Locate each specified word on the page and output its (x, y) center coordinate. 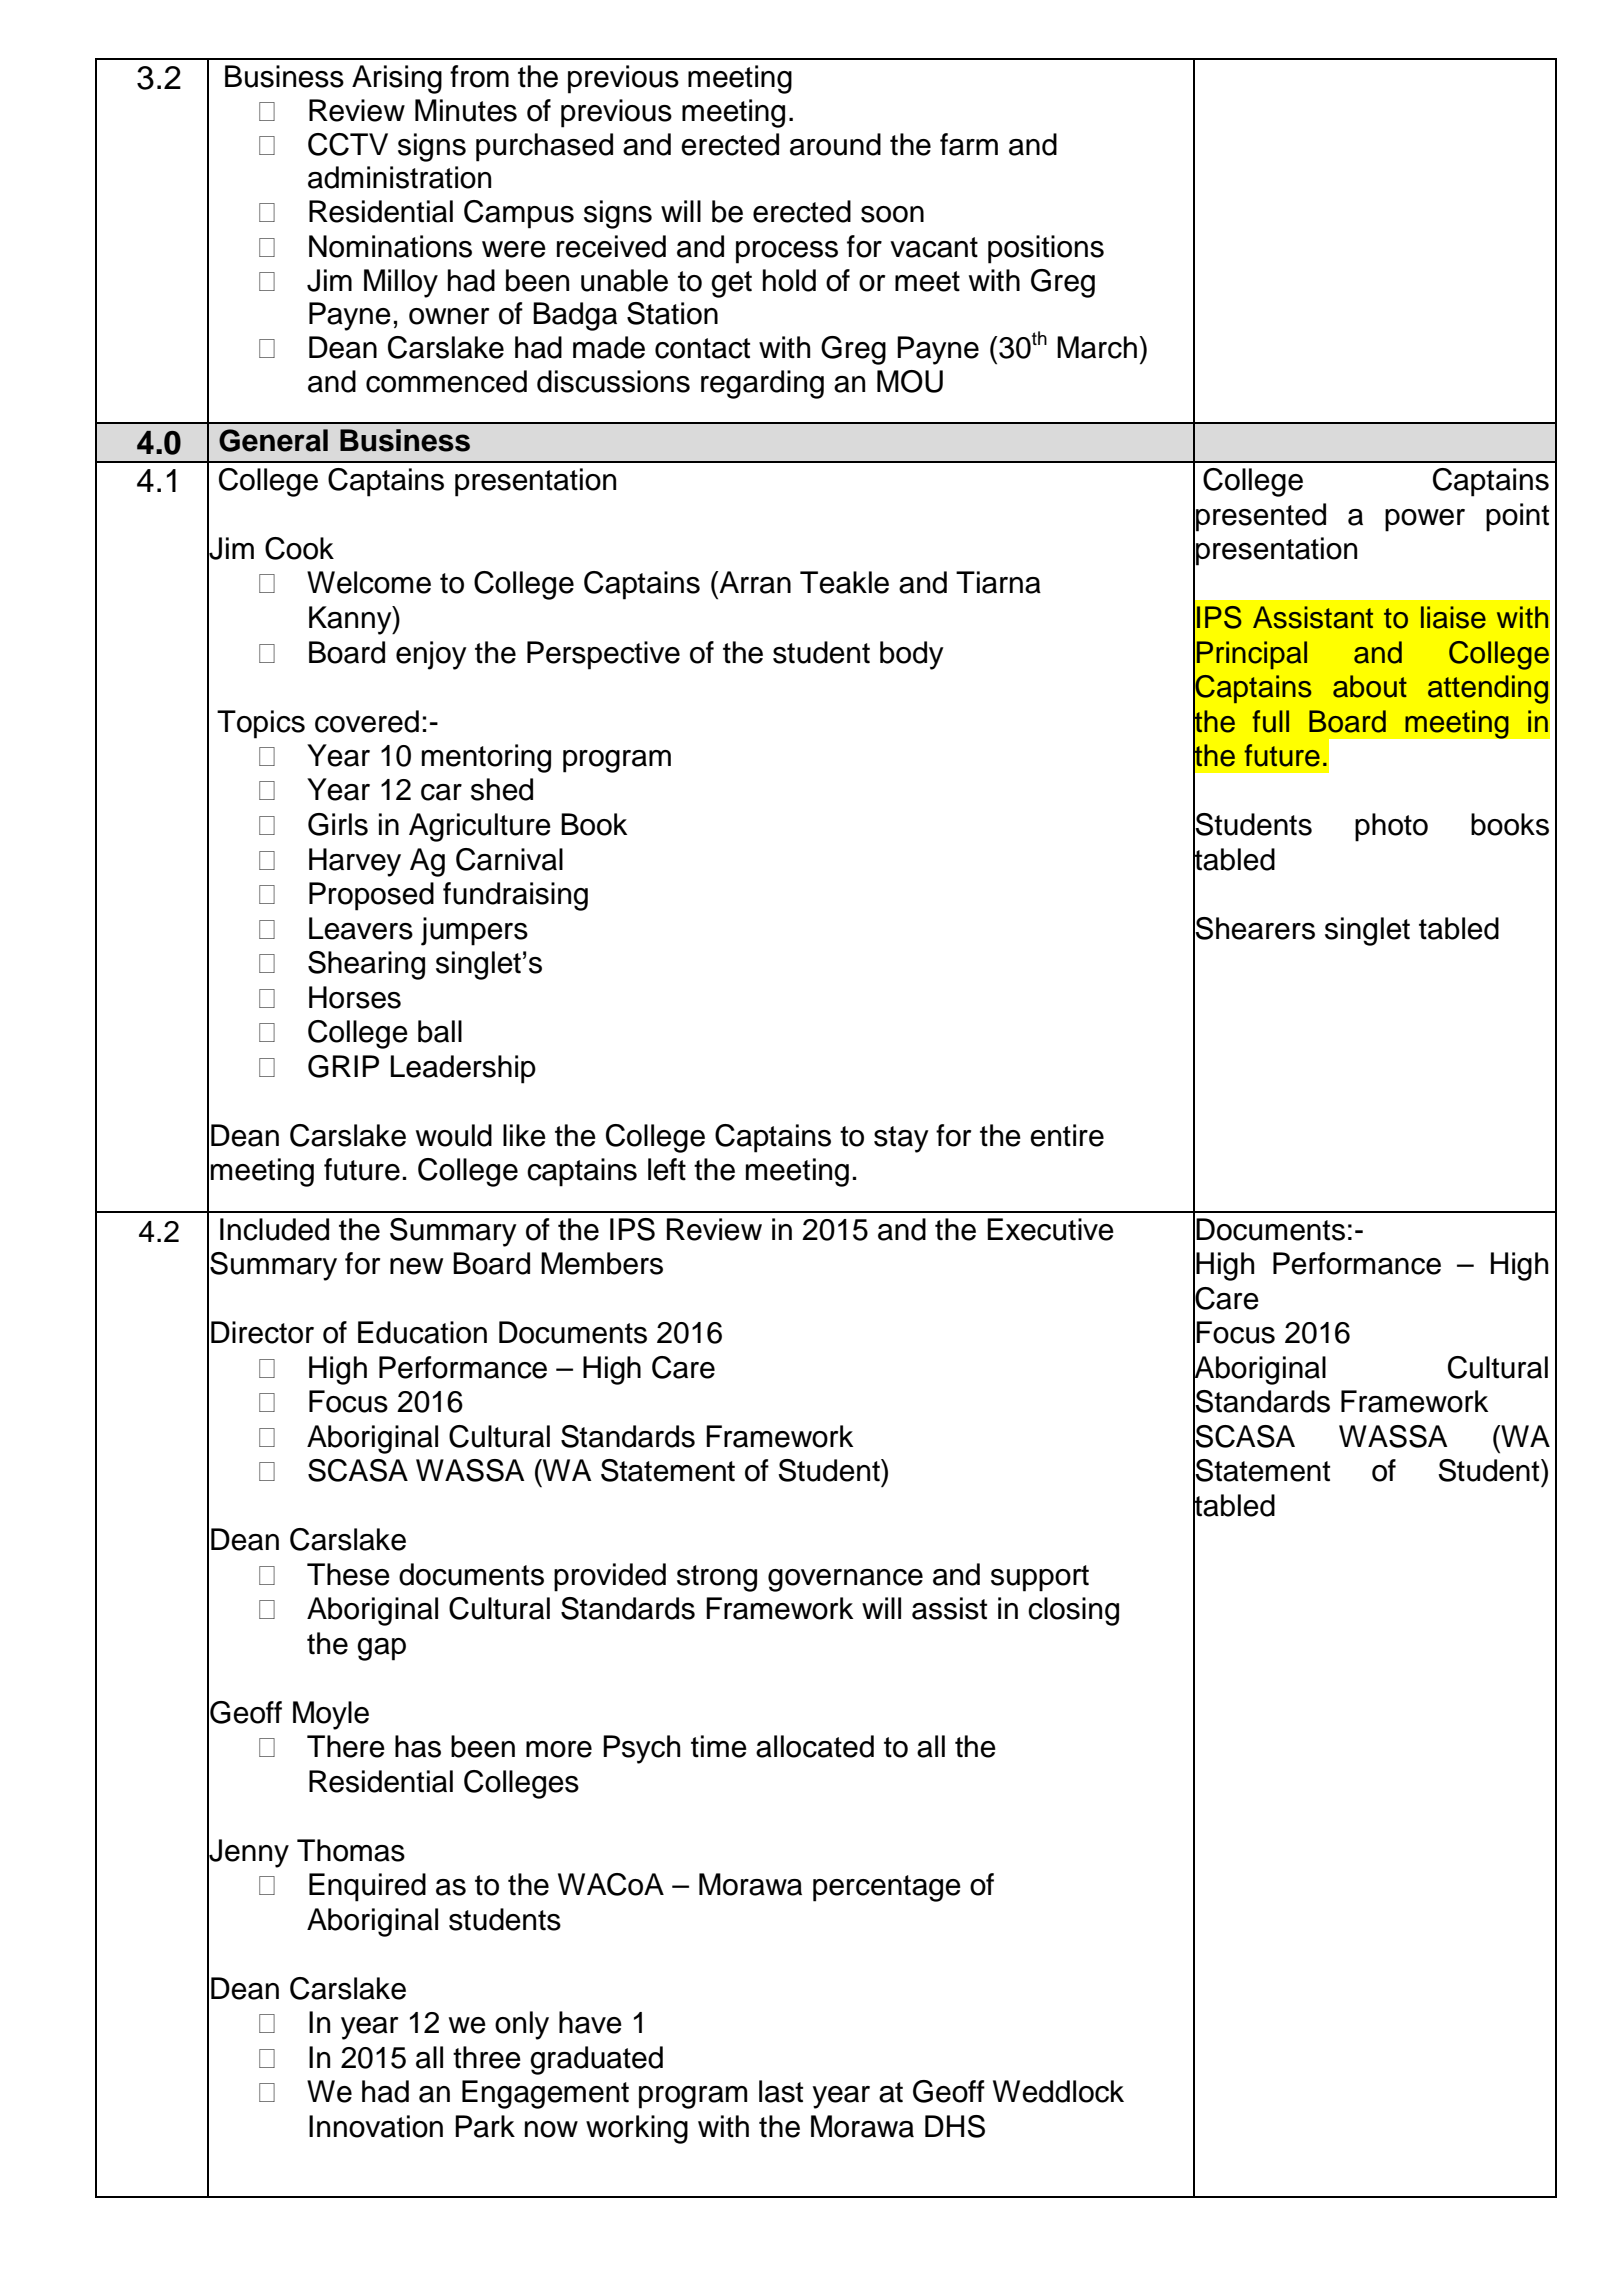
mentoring (486, 758)
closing (1073, 1611)
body (912, 655)
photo (1391, 827)
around (835, 144)
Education (422, 1332)
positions (1046, 249)
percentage (887, 1888)
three (487, 2057)
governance (845, 1580)
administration (399, 177)
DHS (955, 2126)
